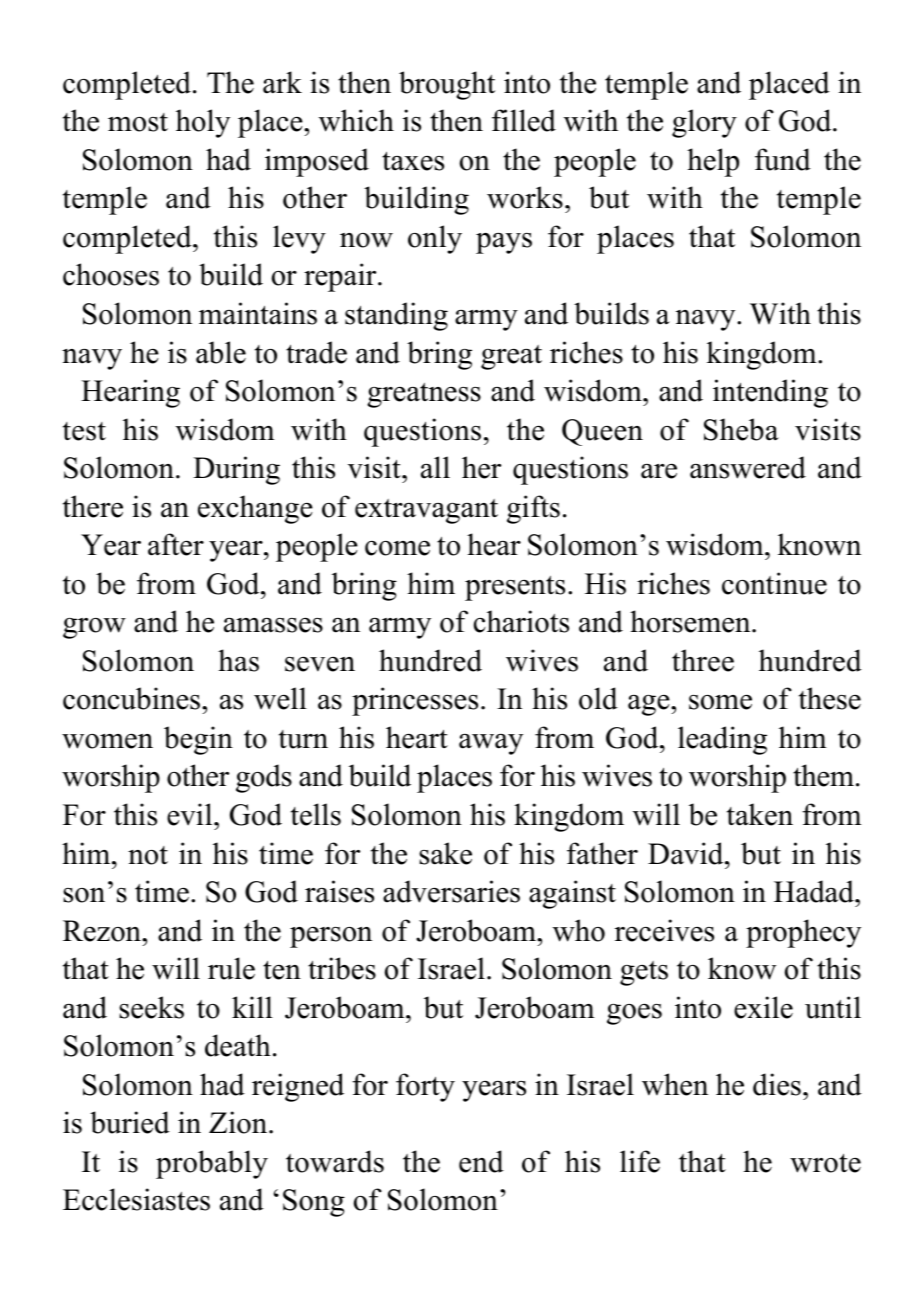  Describe the element at coordinates (203, 123) in the document. I see `holy` at that location.
